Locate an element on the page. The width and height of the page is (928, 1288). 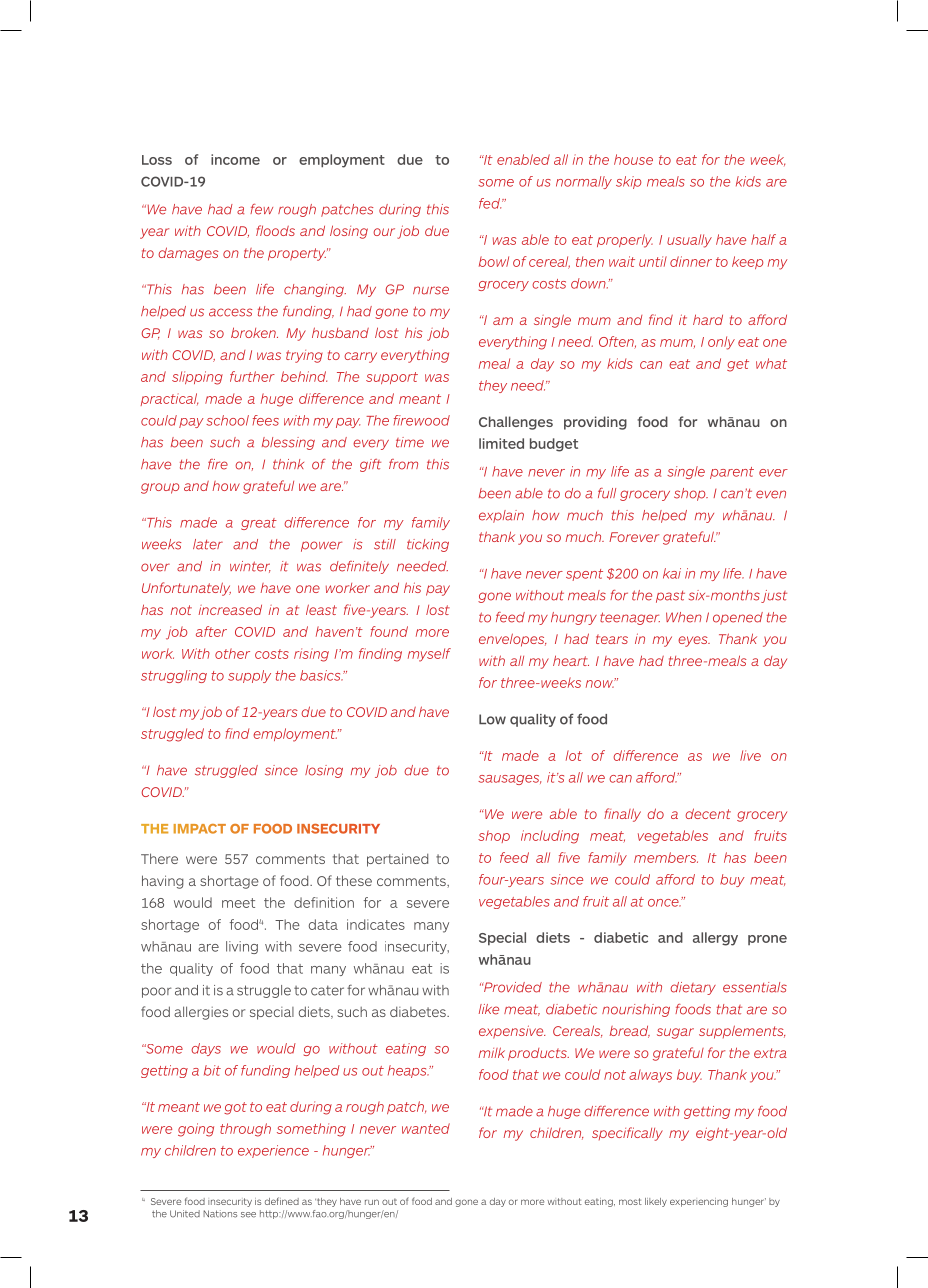
further is located at coordinates (252, 376).
